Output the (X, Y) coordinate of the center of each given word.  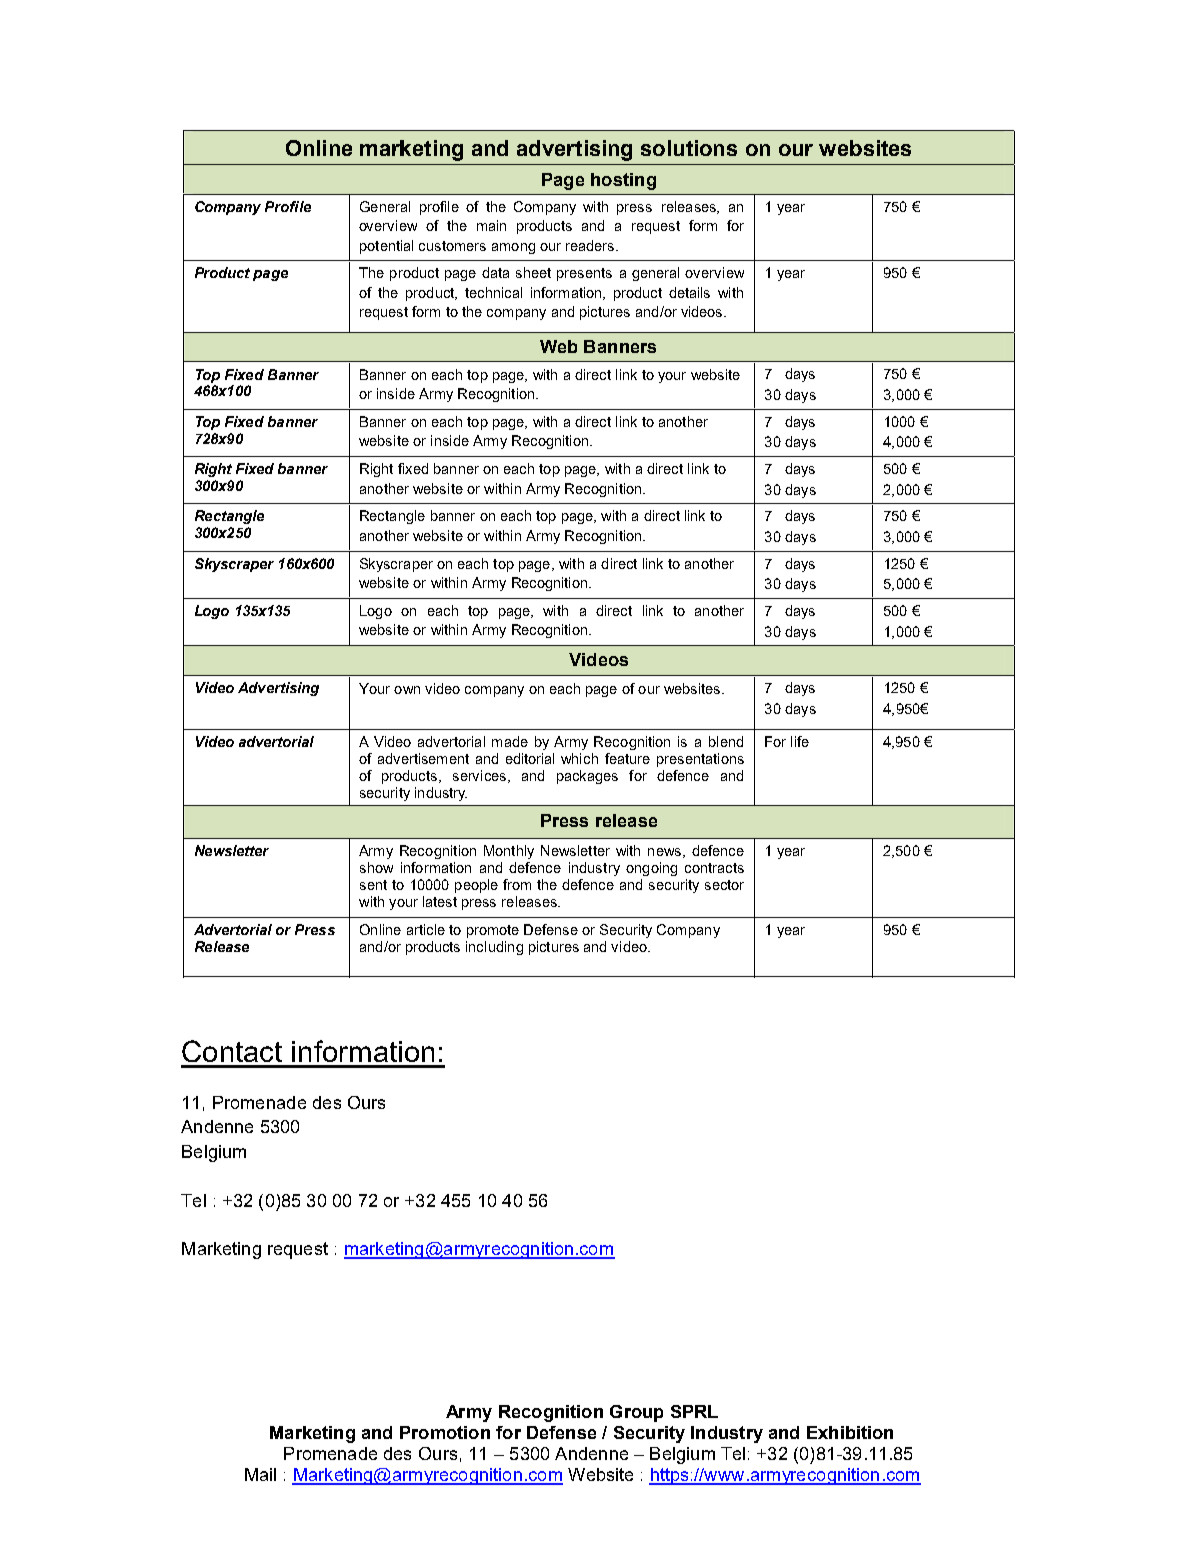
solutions (689, 148)
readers (591, 245)
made (510, 741)
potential (386, 247)
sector (724, 885)
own (407, 690)
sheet (533, 272)
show (376, 867)
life (800, 741)
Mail (260, 1474)
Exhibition (850, 1432)
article (426, 929)
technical (493, 292)
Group (636, 1413)
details (689, 292)
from (517, 884)
